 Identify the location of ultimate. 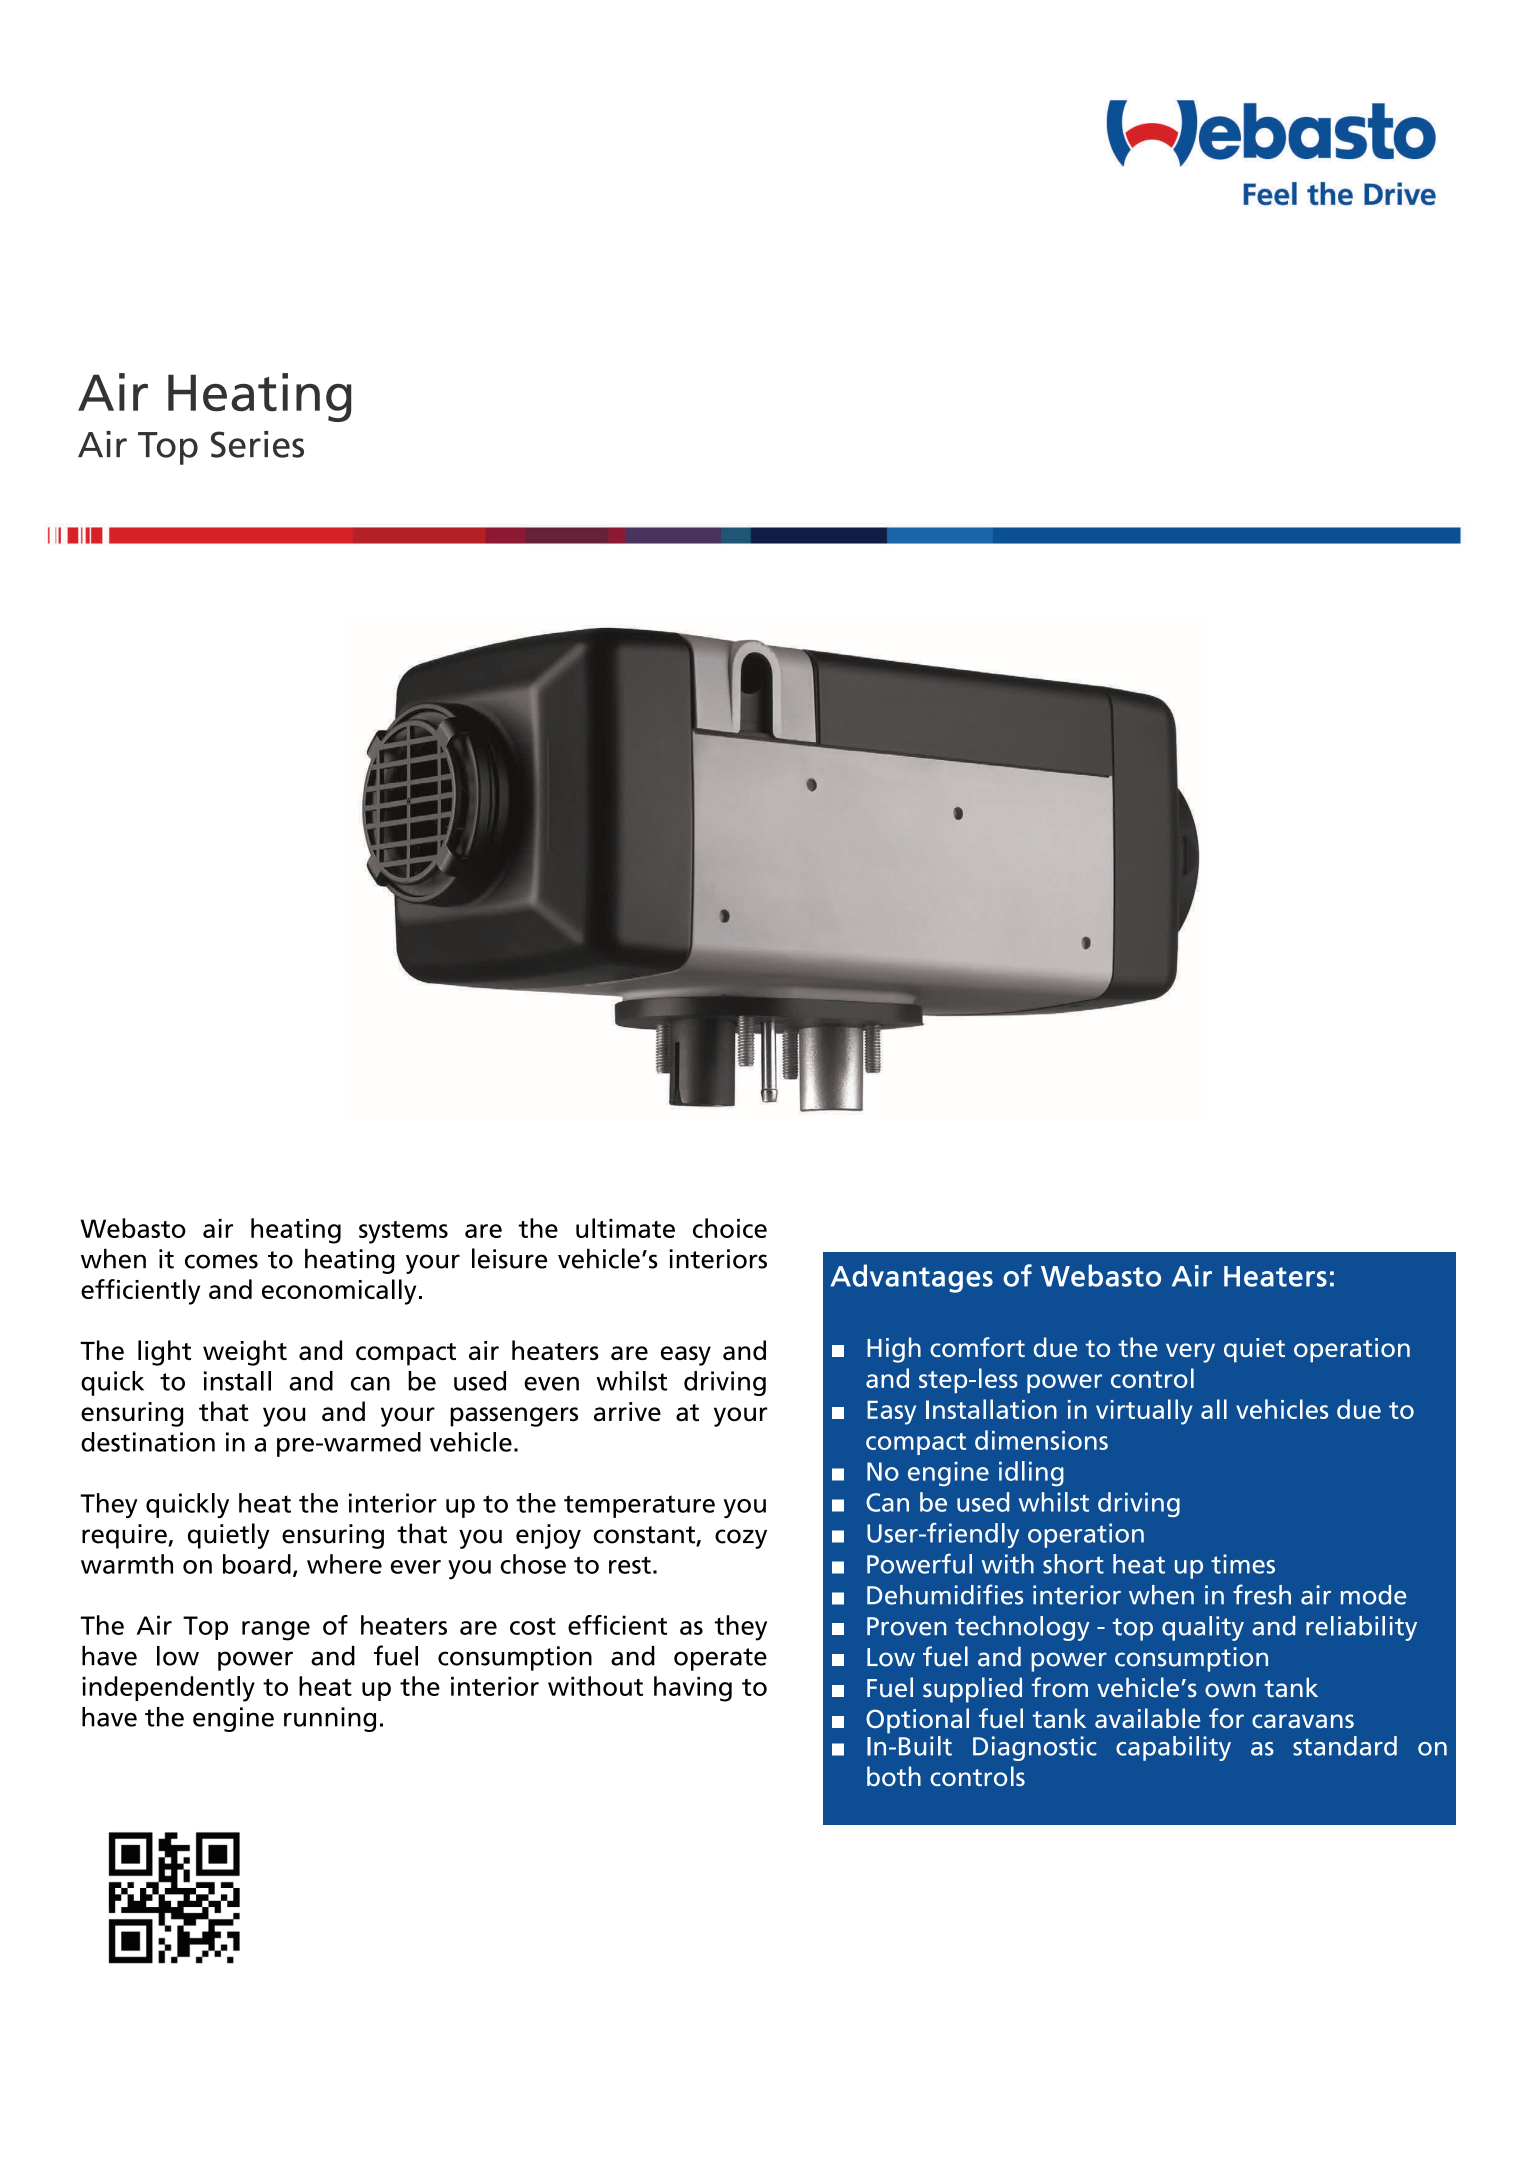
(625, 1228).
